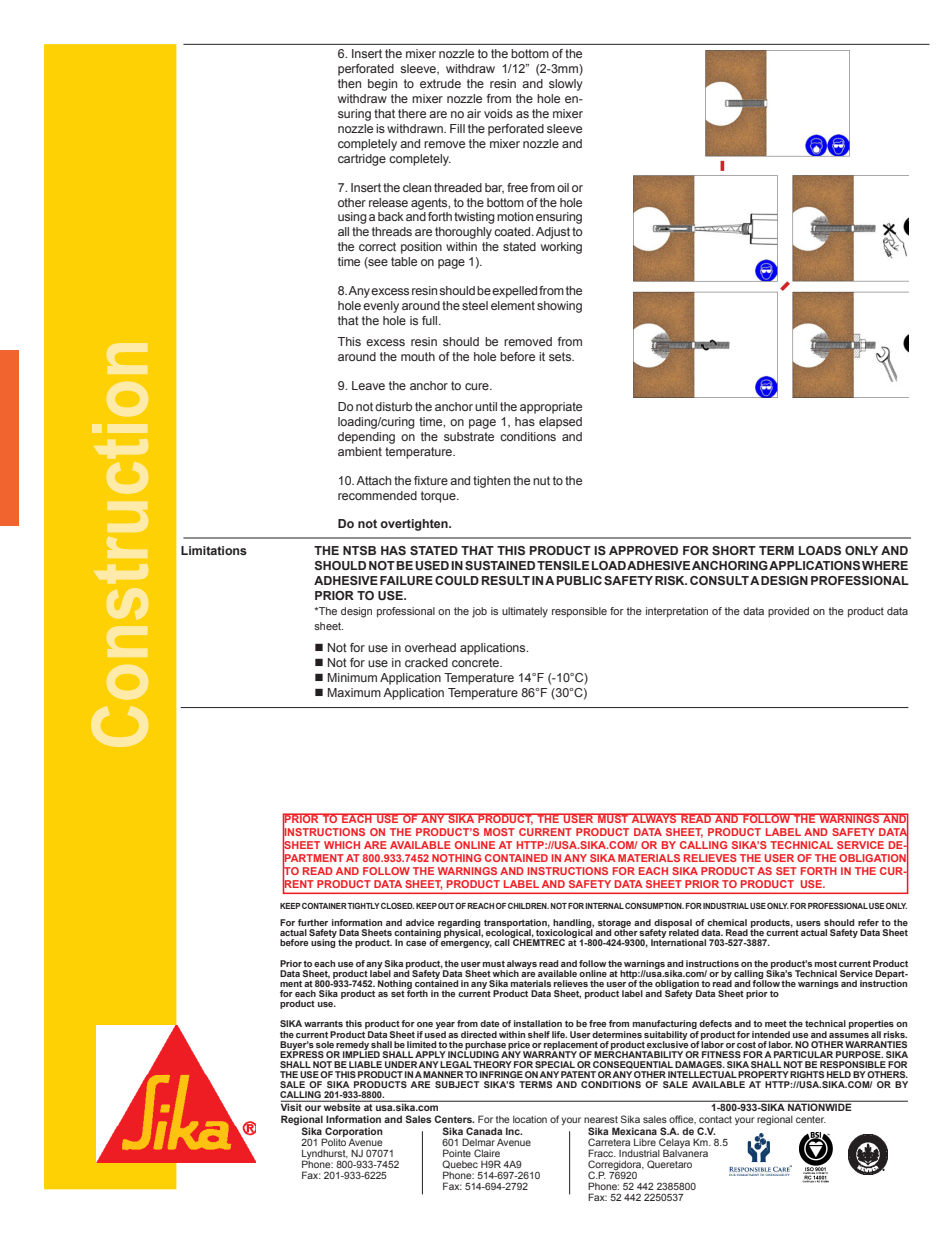  I want to click on sets, so click(561, 356).
